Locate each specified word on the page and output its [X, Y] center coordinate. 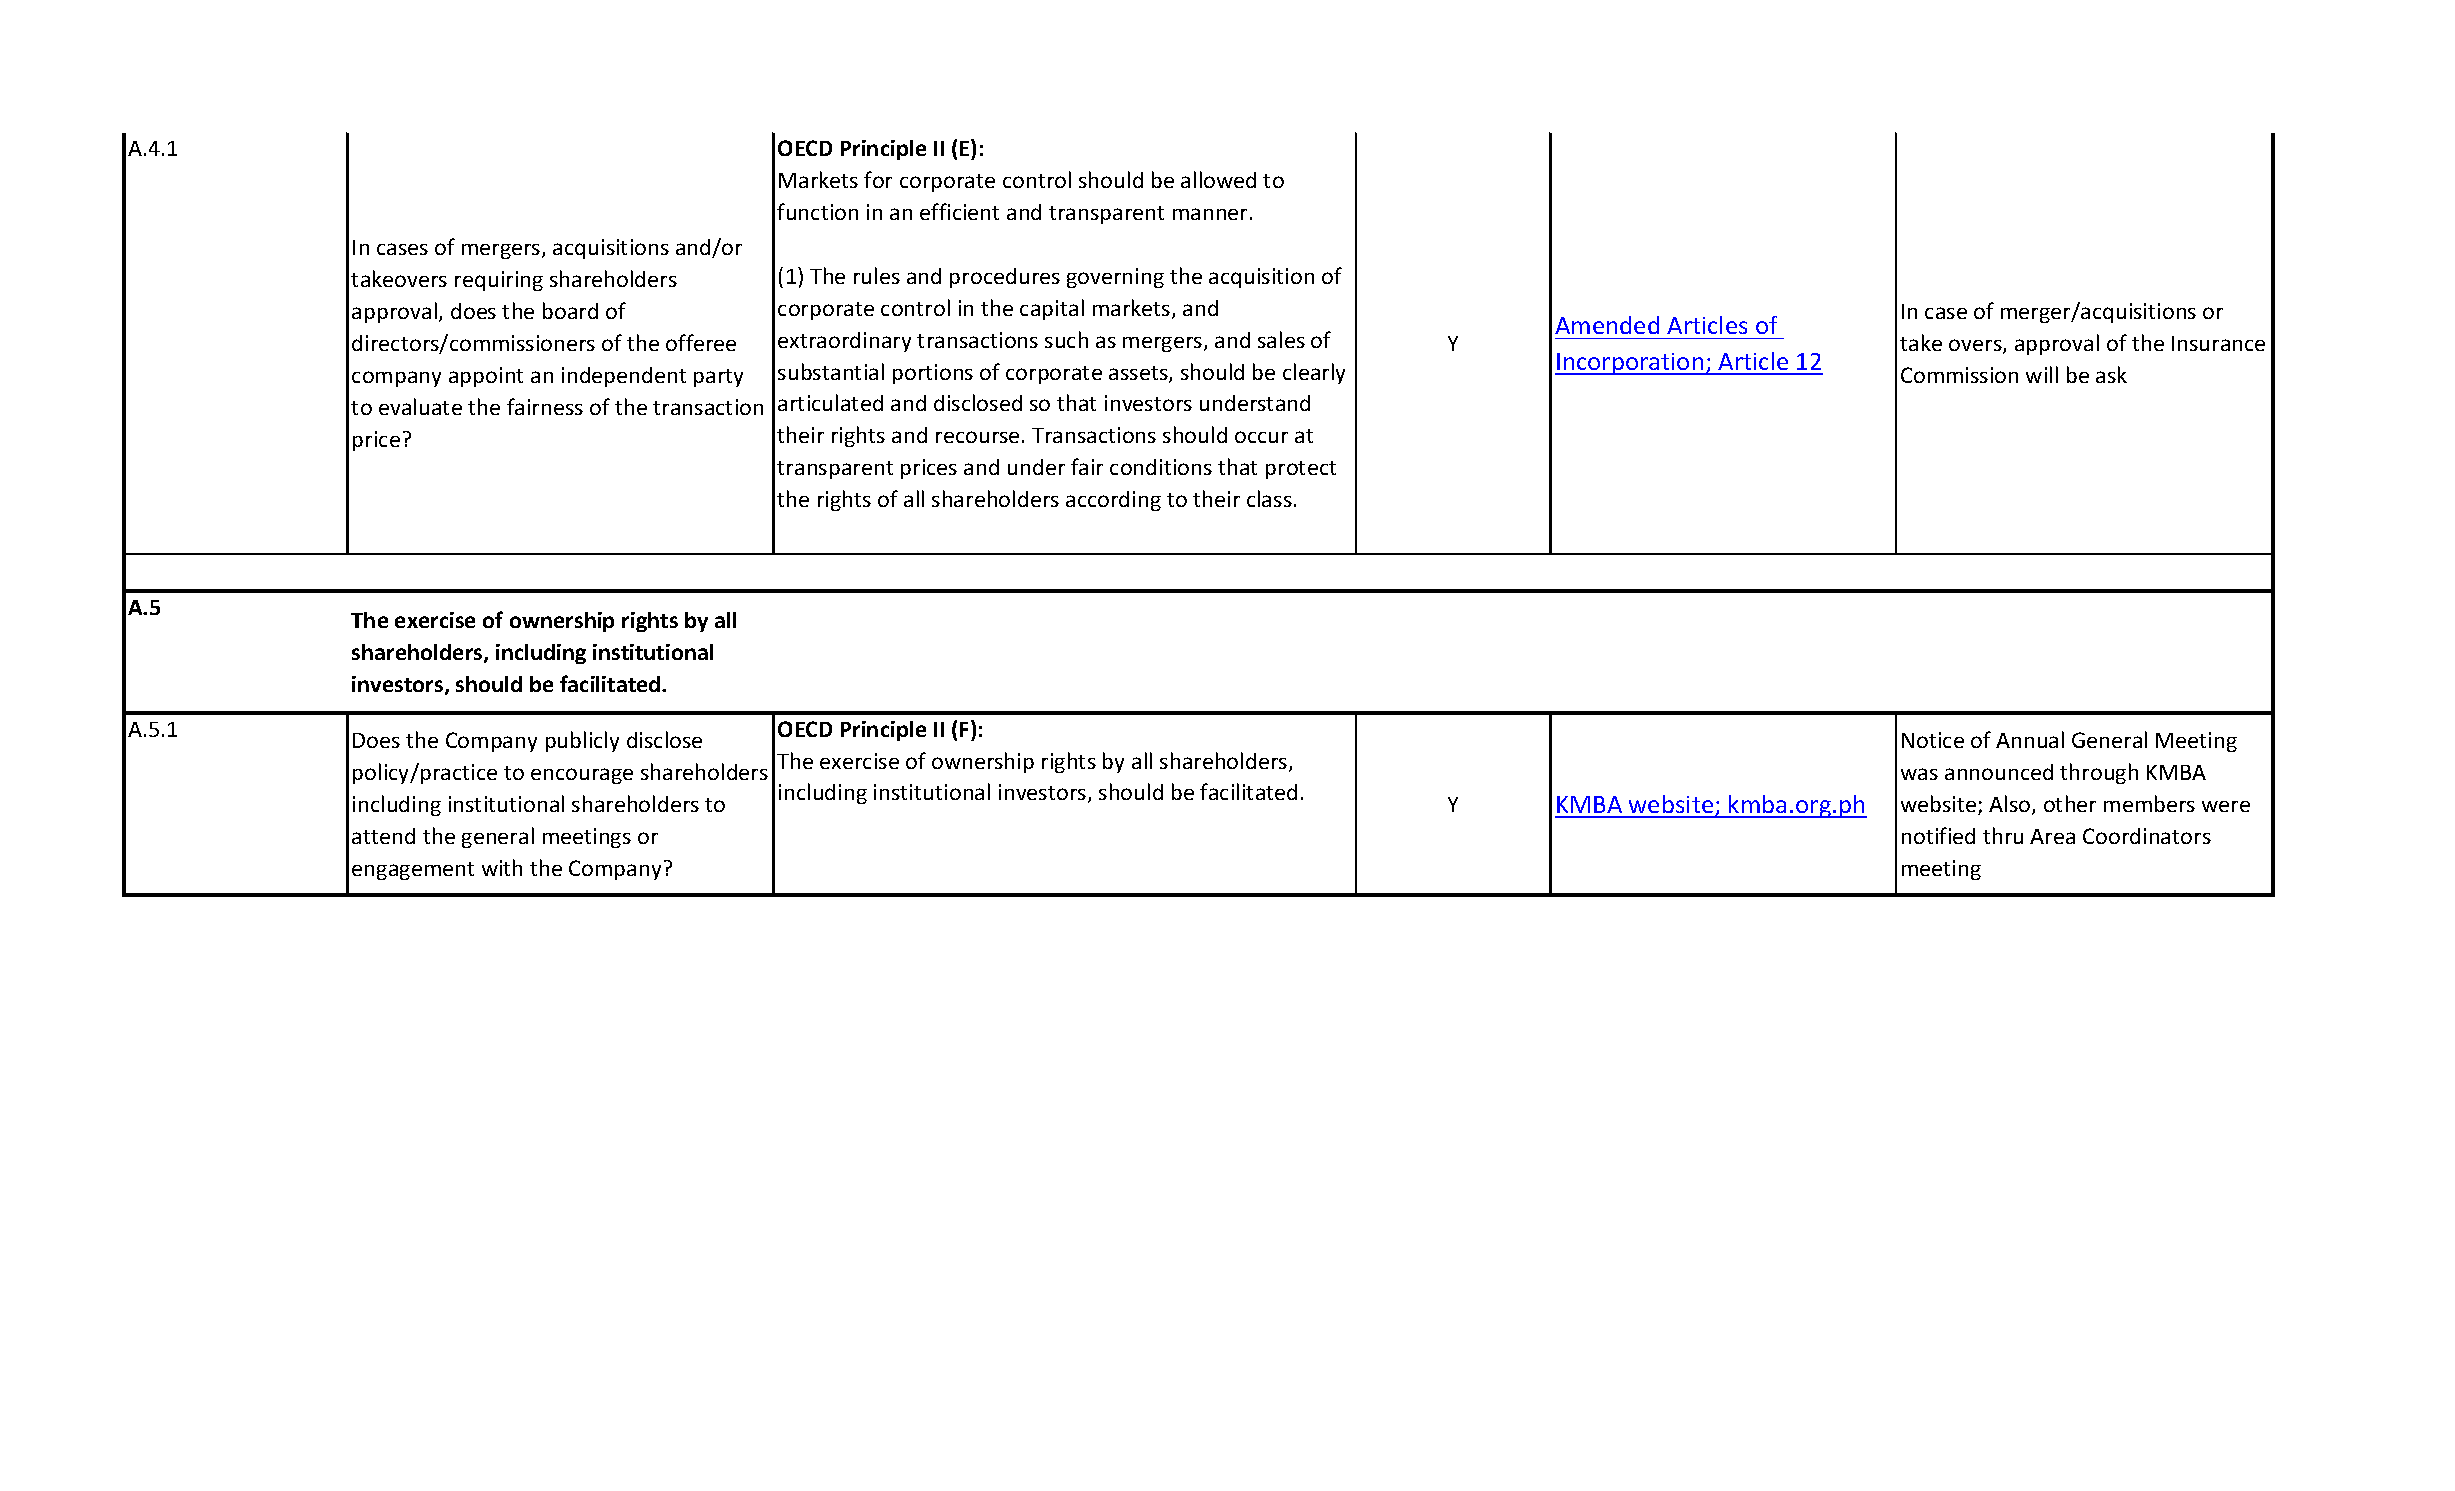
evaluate [420, 406]
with [502, 867]
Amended [1607, 325]
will [2042, 374]
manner [1210, 214]
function [817, 211]
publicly [582, 741]
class [1269, 498]
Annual [2030, 739]
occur [1261, 437]
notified [1938, 835]
